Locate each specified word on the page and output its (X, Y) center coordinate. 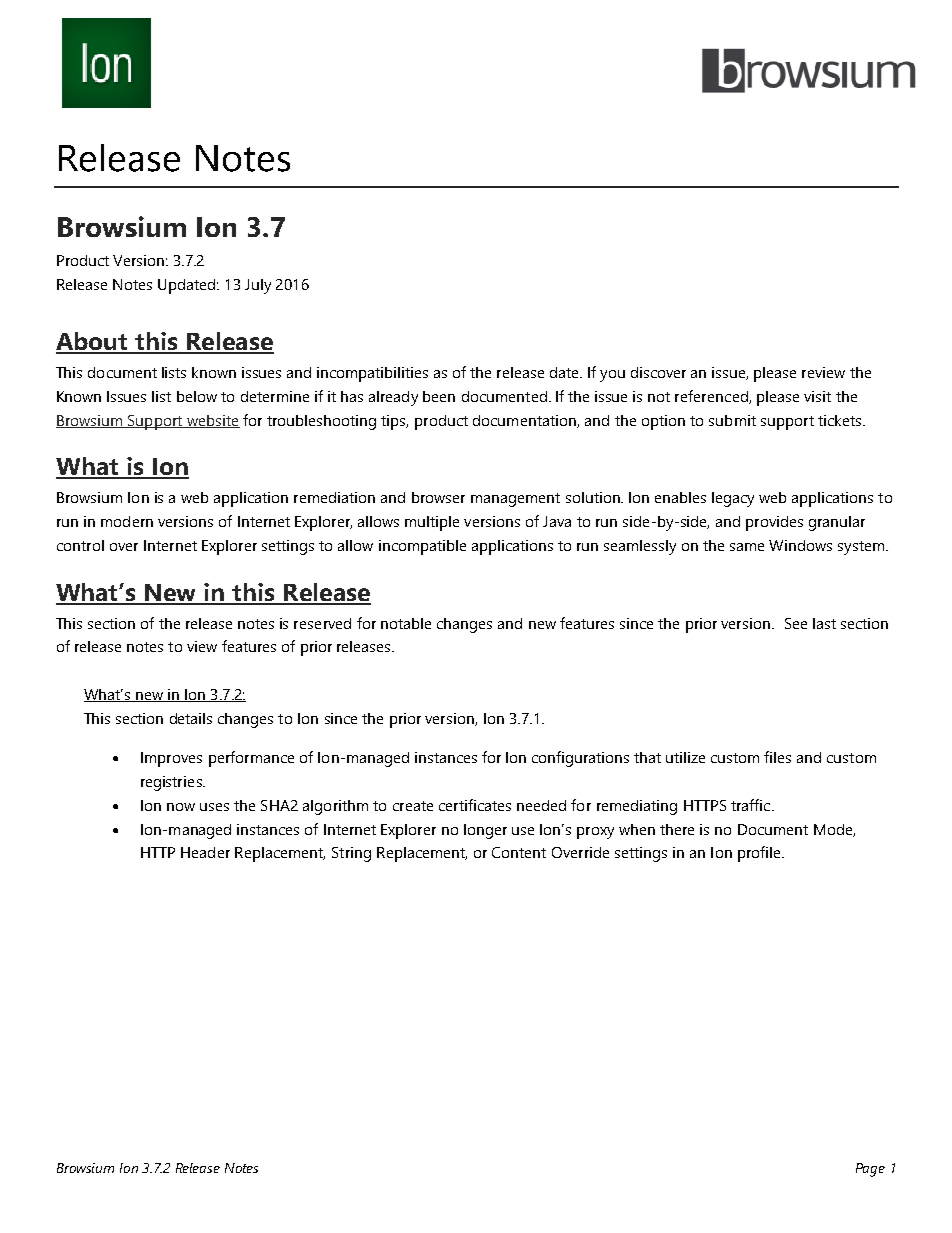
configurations (580, 759)
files (777, 757)
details (191, 718)
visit (817, 396)
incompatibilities (372, 374)
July (258, 286)
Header (205, 852)
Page (870, 1170)
